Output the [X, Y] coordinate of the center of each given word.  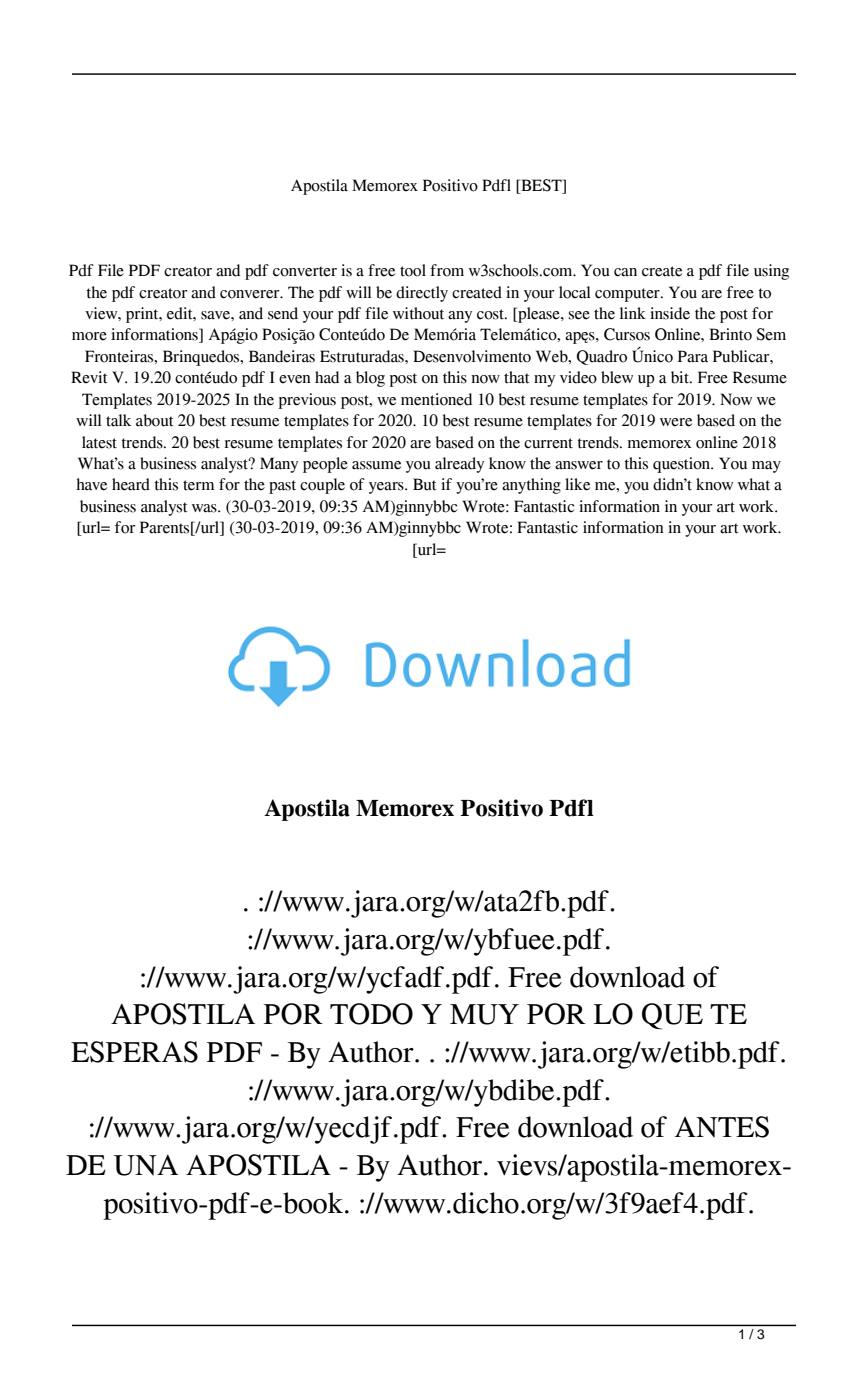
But [425, 484]
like [577, 484]
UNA [146, 1165]
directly [422, 294]
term [198, 485]
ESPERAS [134, 1052]
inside [670, 313]
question [683, 465]
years [387, 488]
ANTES [722, 1127]
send [283, 313]
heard [131, 484]
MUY [484, 1014]
